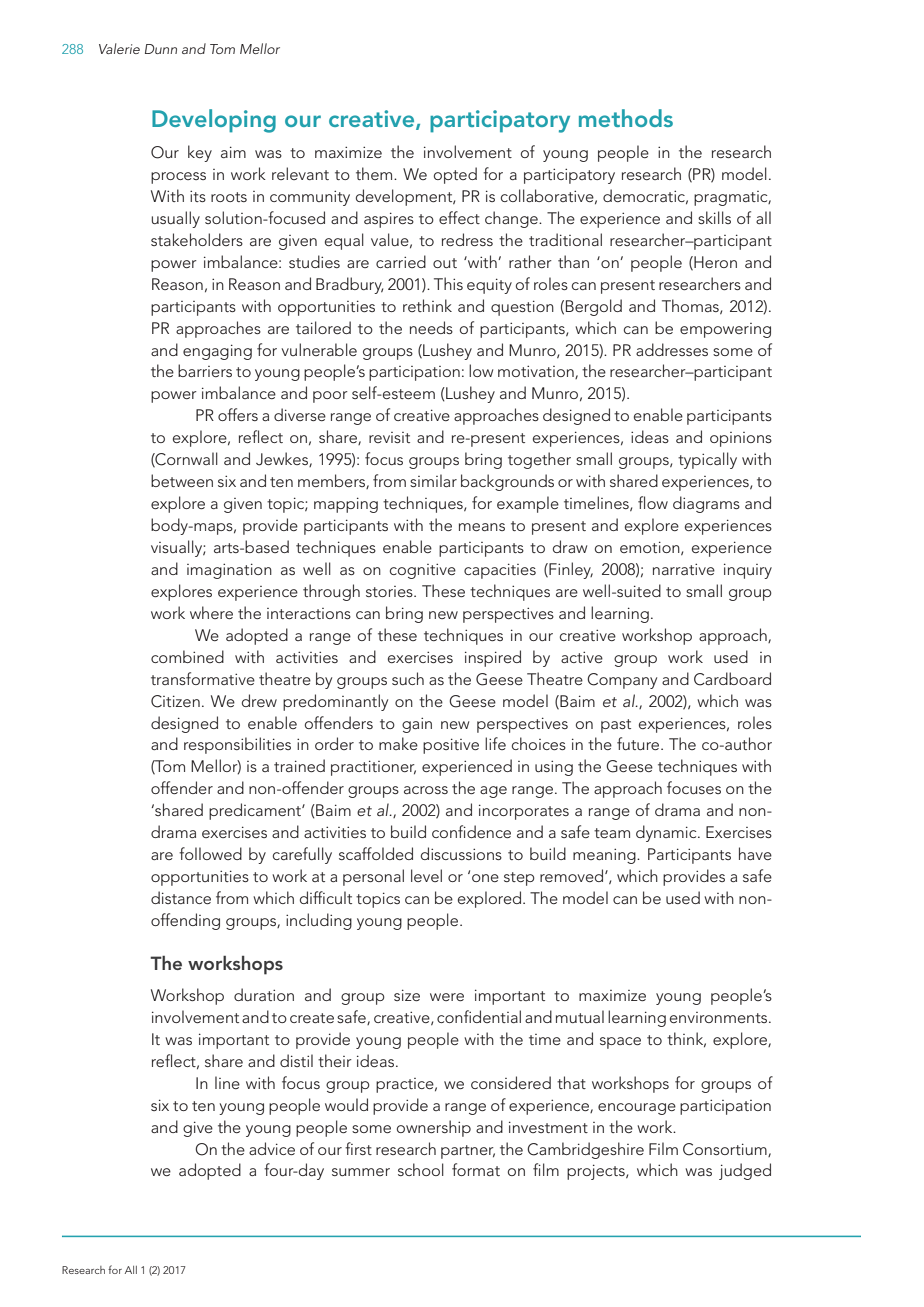  I want to click on narrative, so click(684, 569).
